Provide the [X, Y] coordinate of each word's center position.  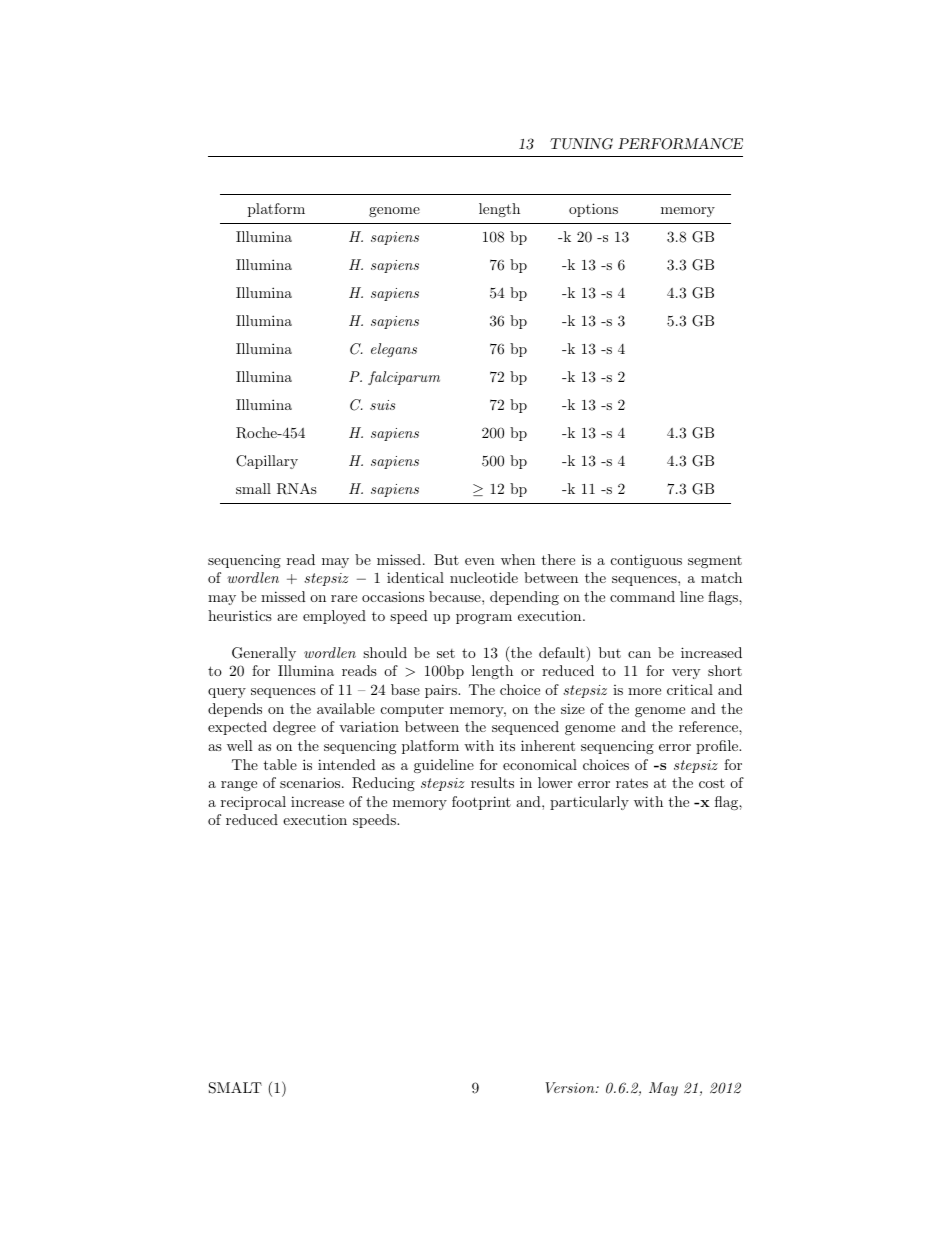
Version [571, 1087]
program [484, 619]
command [642, 596]
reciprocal [253, 803]
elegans [394, 350]
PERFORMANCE [680, 144]
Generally [264, 654]
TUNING [581, 144]
